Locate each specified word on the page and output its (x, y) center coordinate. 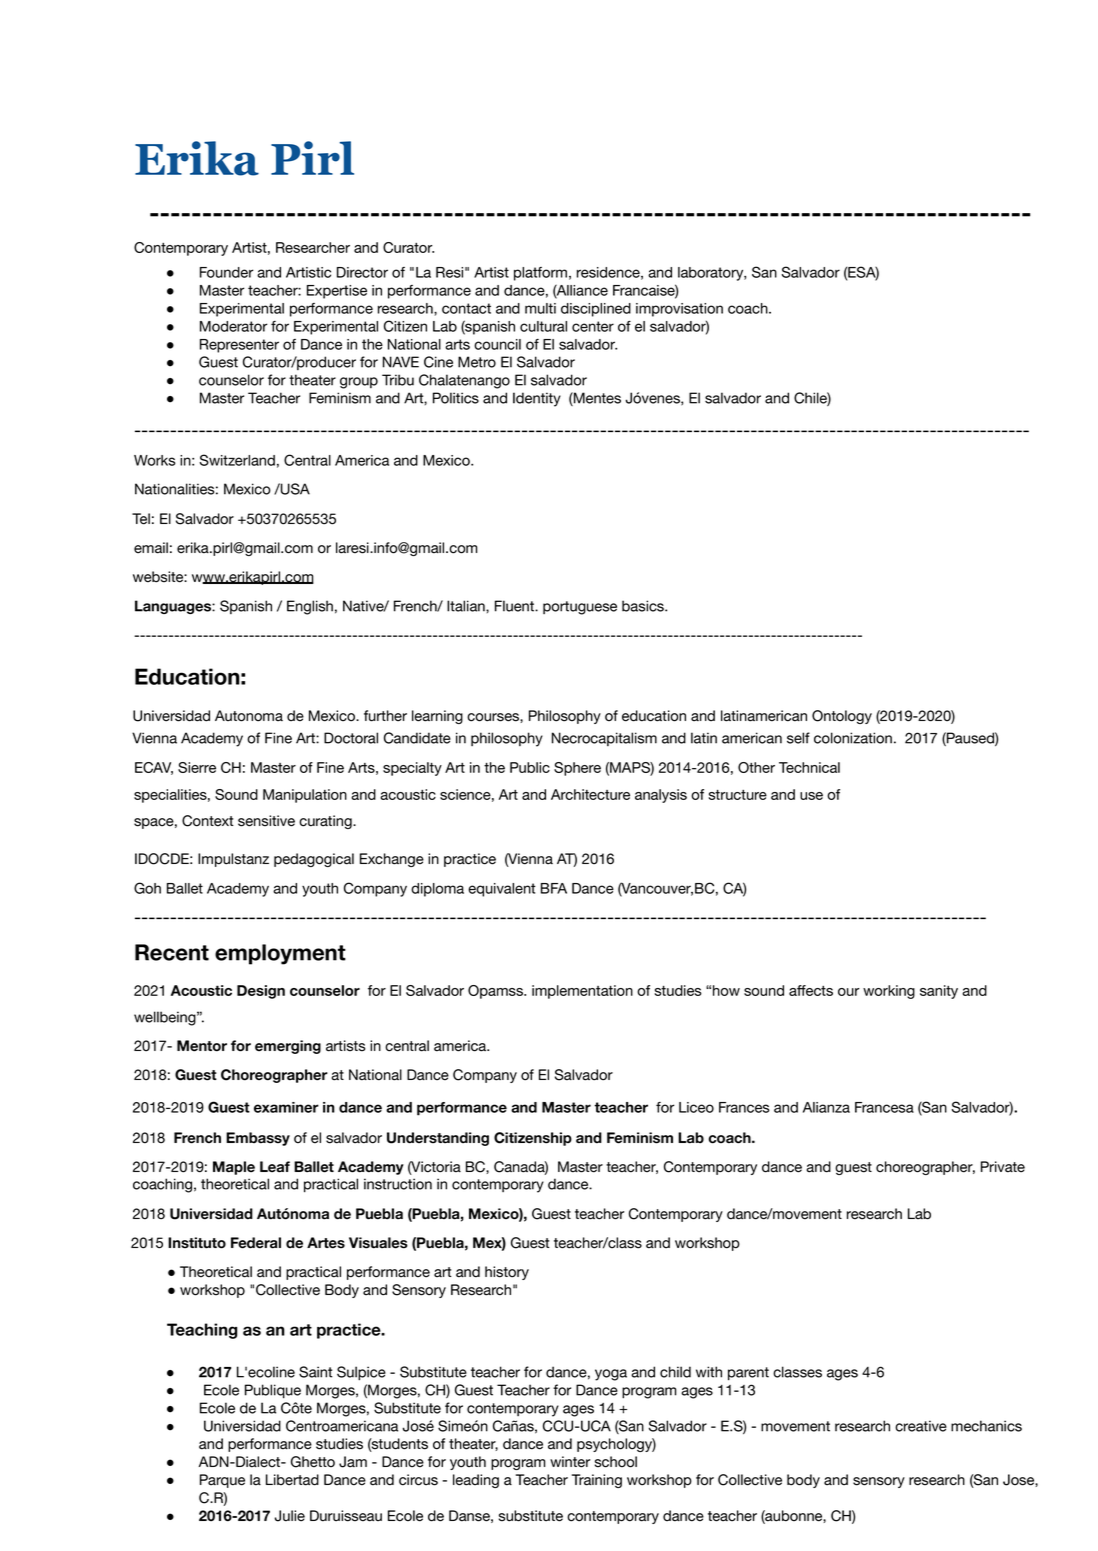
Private (1003, 1167)
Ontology (842, 717)
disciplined (596, 310)
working (889, 992)
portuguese (580, 608)
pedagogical (314, 860)
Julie (290, 1516)
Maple (234, 1168)
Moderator (233, 326)
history (507, 1273)
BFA (554, 888)
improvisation (679, 310)
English (310, 607)
